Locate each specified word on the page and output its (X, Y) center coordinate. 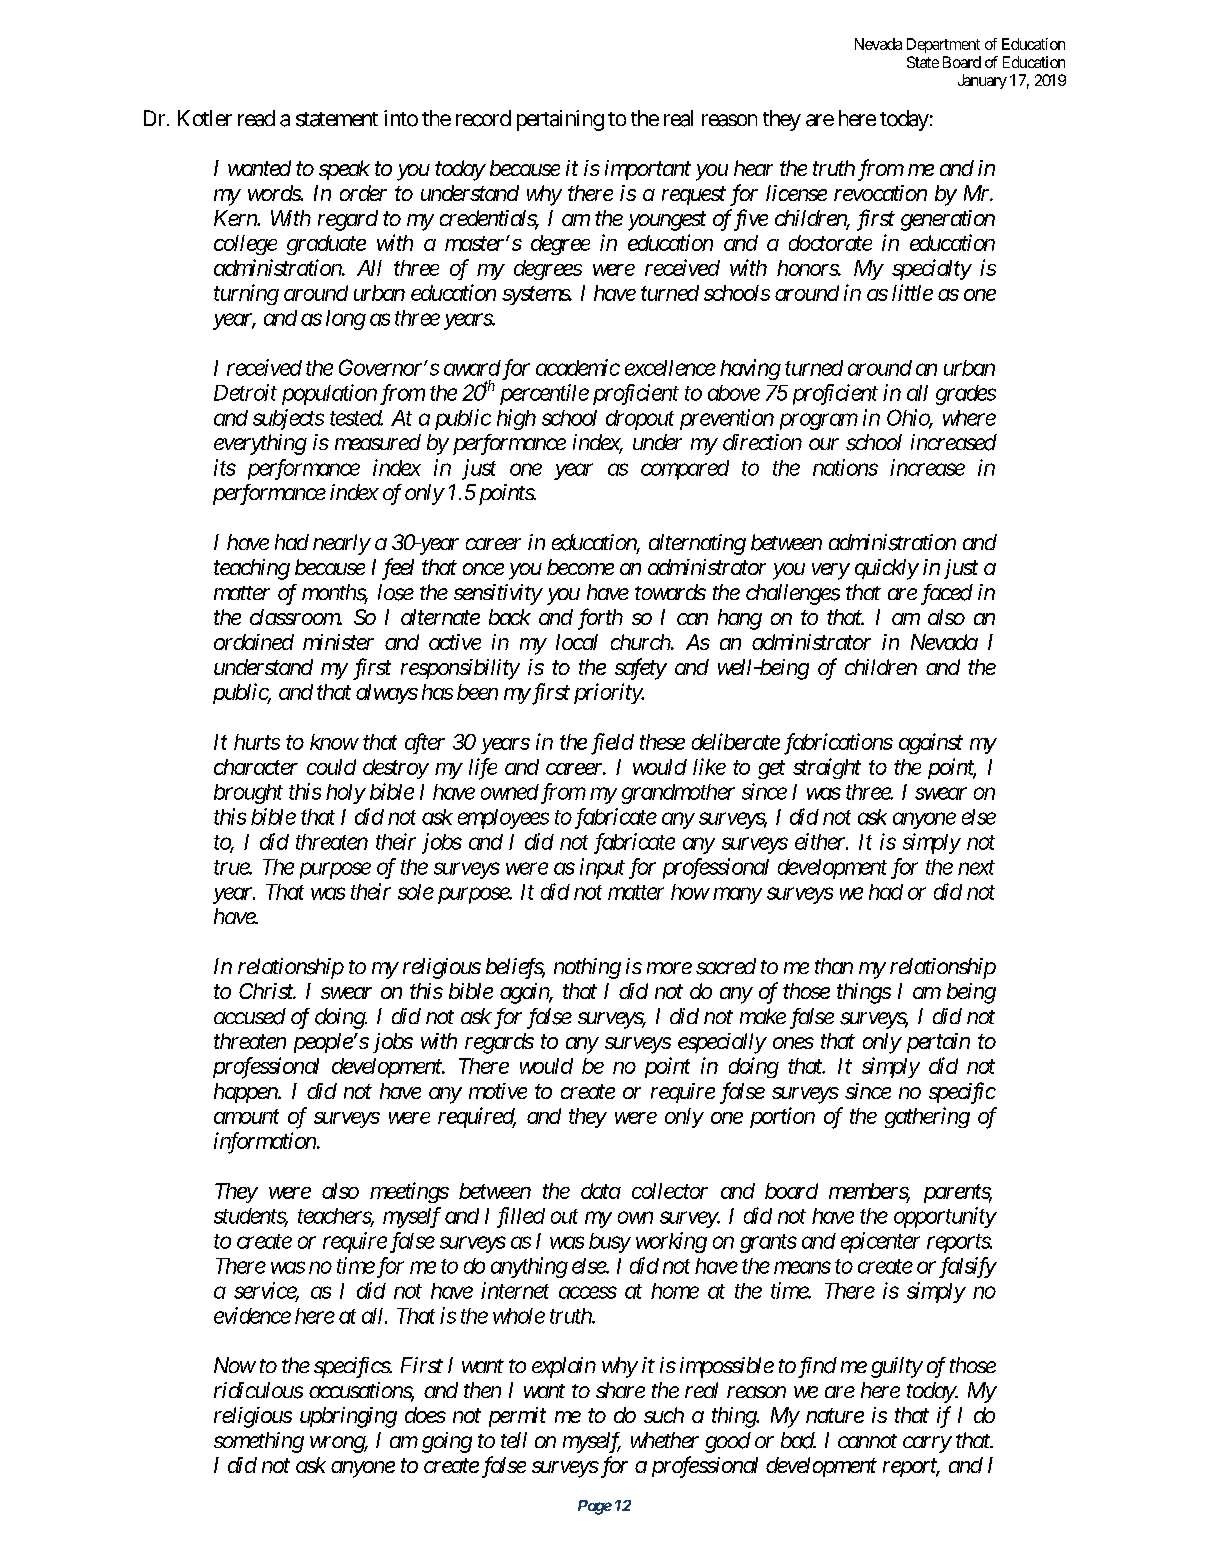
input (602, 868)
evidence (252, 1315)
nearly (341, 544)
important (648, 170)
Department (943, 45)
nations (845, 467)
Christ (267, 991)
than (834, 966)
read (256, 118)
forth (600, 619)
